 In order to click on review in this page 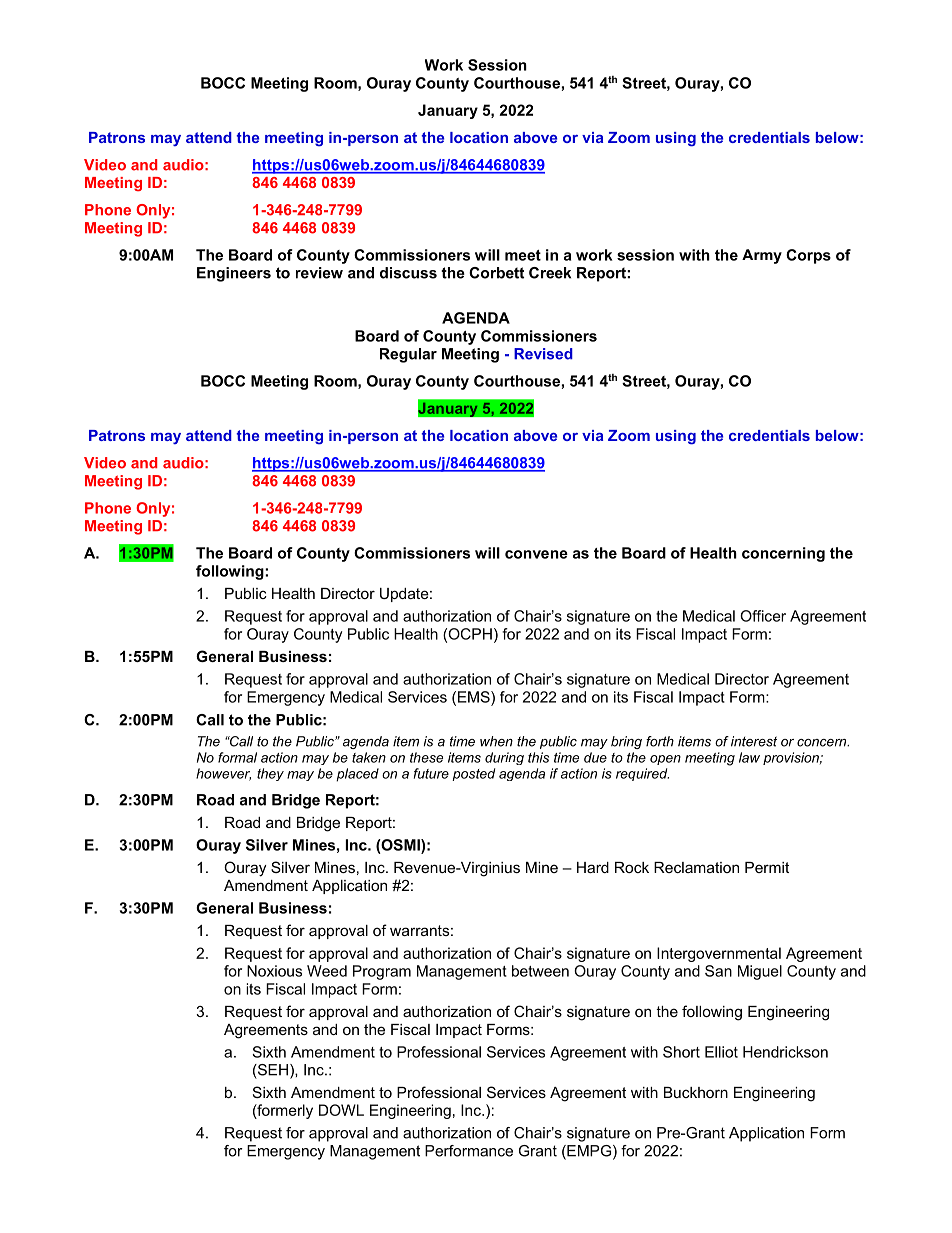, I will do `click(319, 273)`.
